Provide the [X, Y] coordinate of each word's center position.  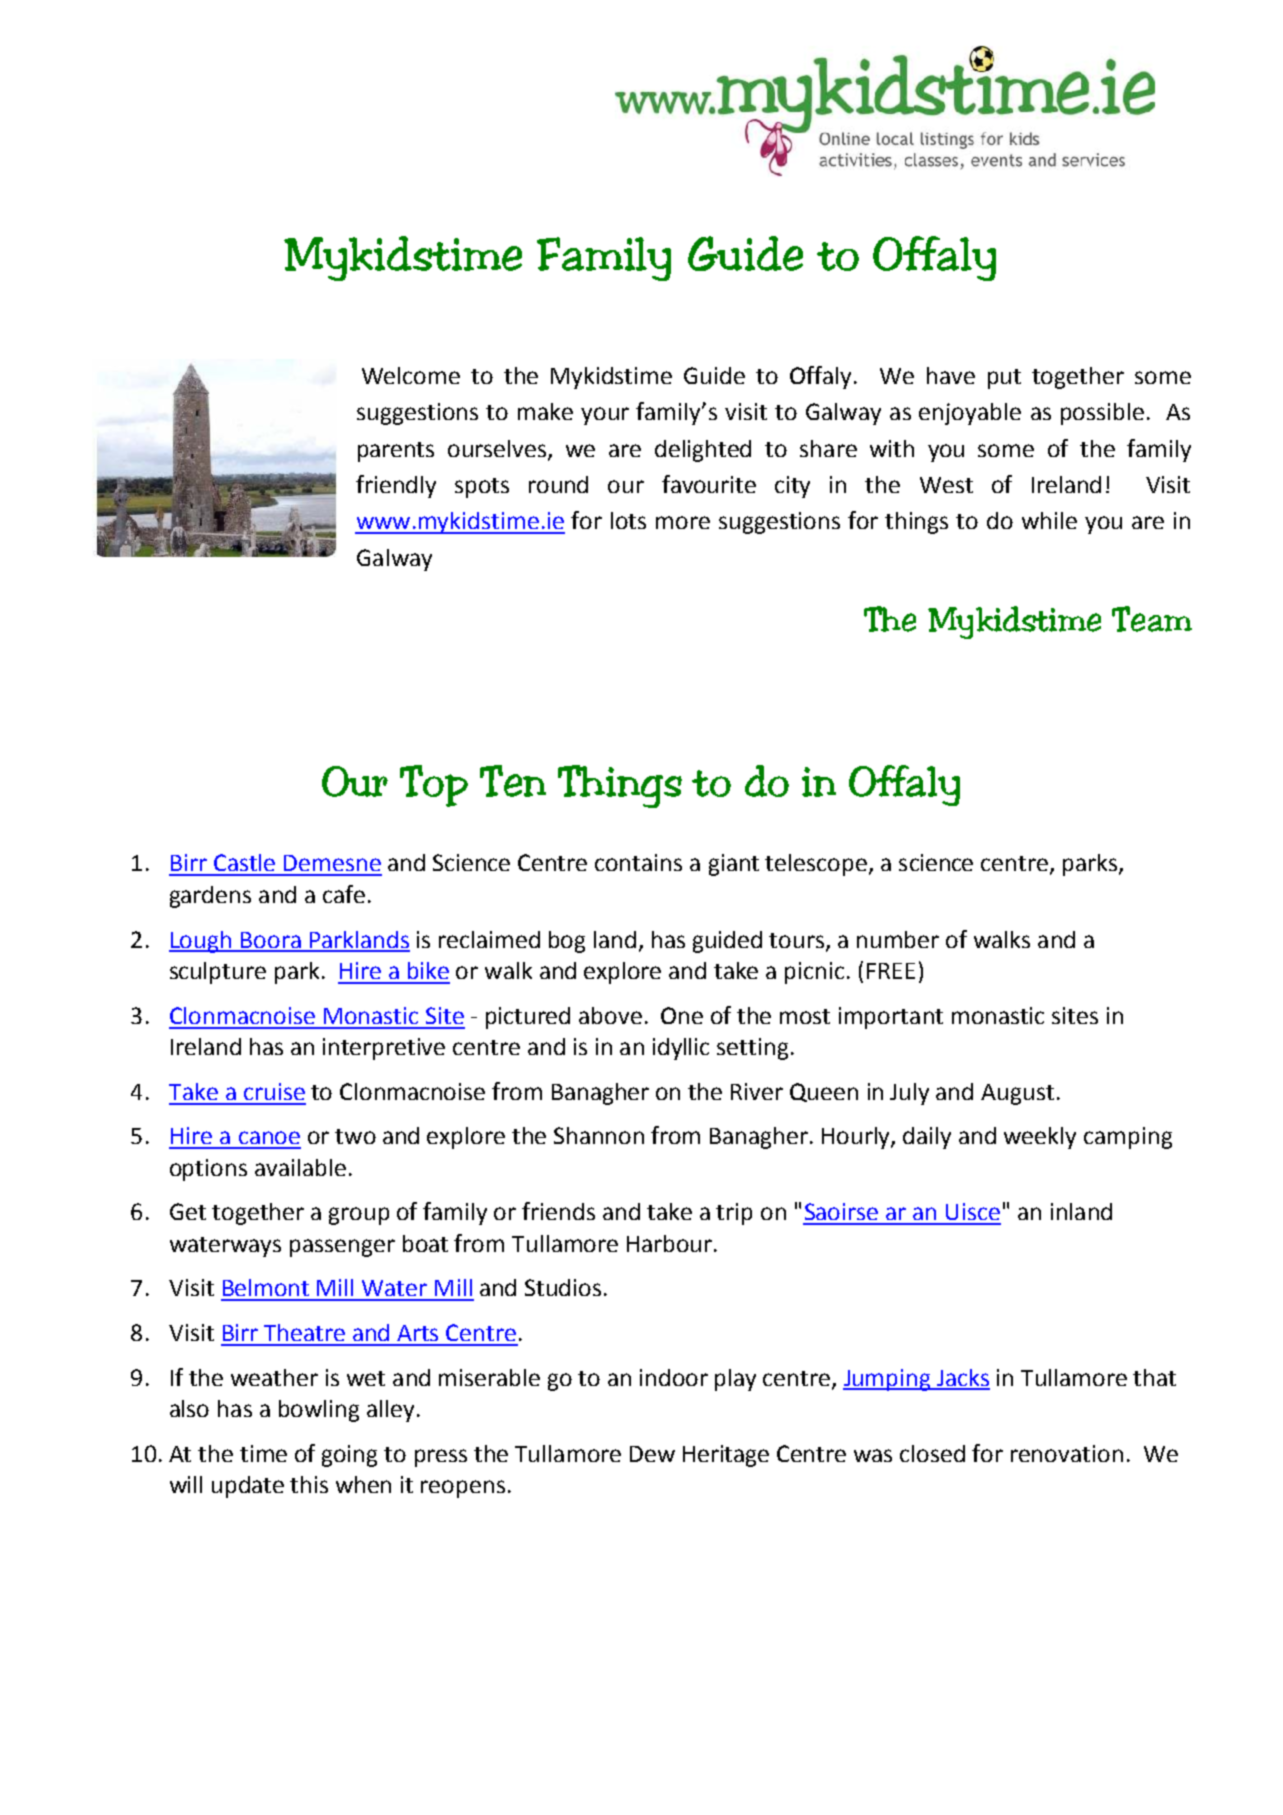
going [349, 1456]
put [1004, 379]
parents [396, 452]
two [355, 1136]
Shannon [599, 1135]
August [1017, 1094]
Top [434, 786]
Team [1152, 619]
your [605, 416]
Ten [513, 781]
